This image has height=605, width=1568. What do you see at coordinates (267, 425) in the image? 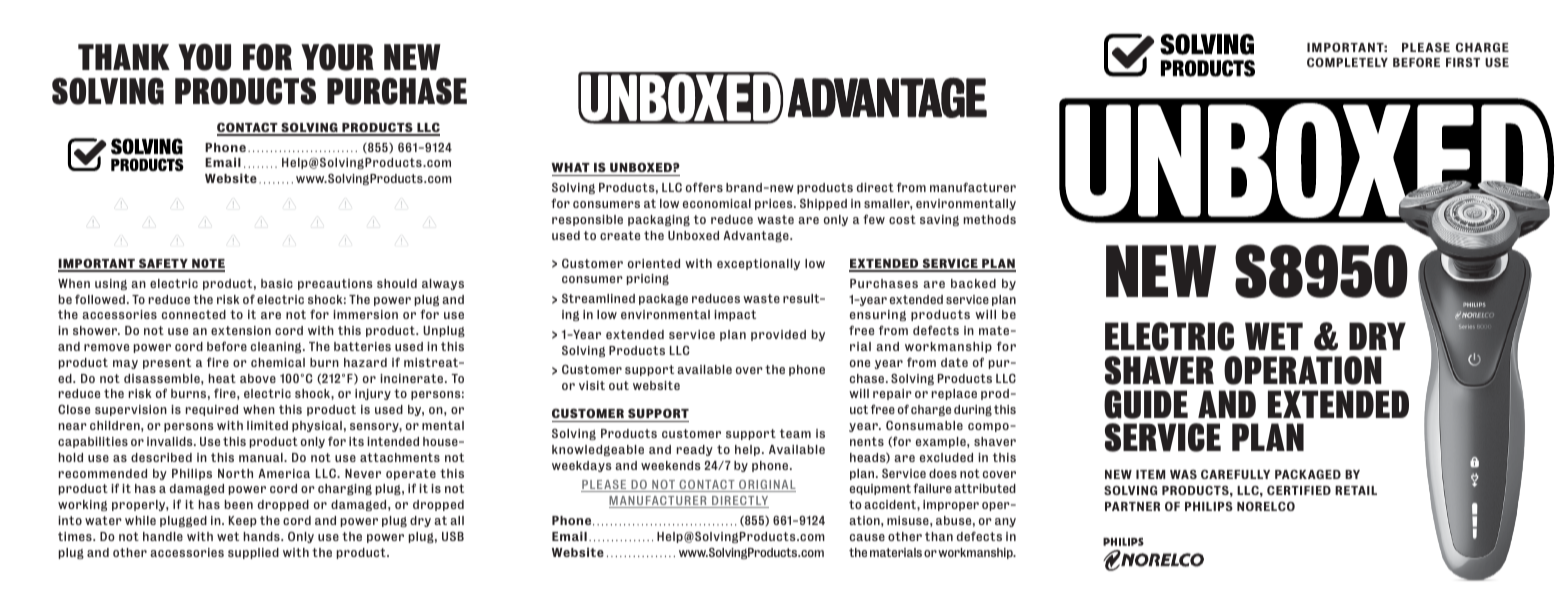
I see `limited` at bounding box center [267, 425].
